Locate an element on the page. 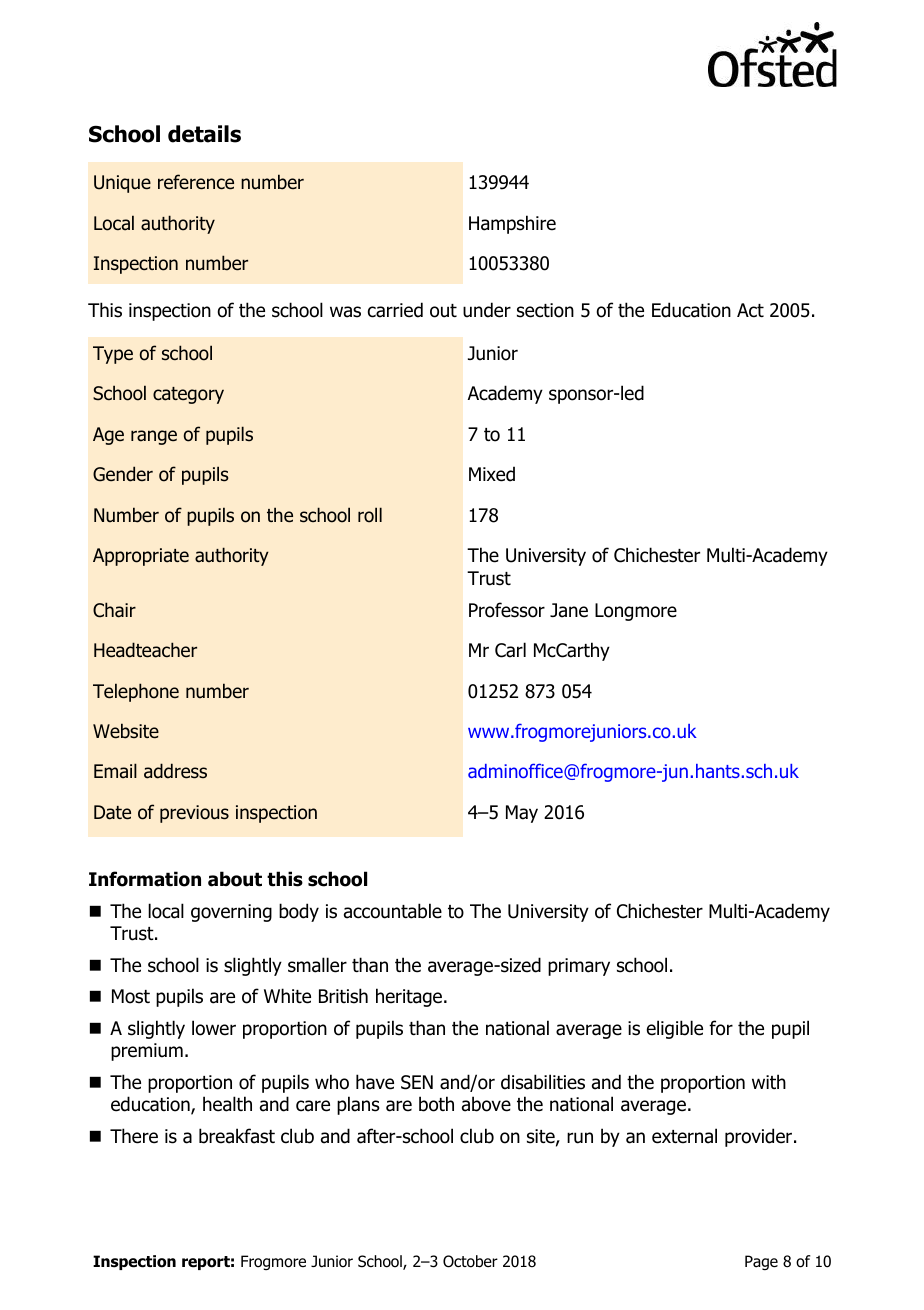 The height and width of the image is (1310, 924). breakfast is located at coordinates (237, 1136).
